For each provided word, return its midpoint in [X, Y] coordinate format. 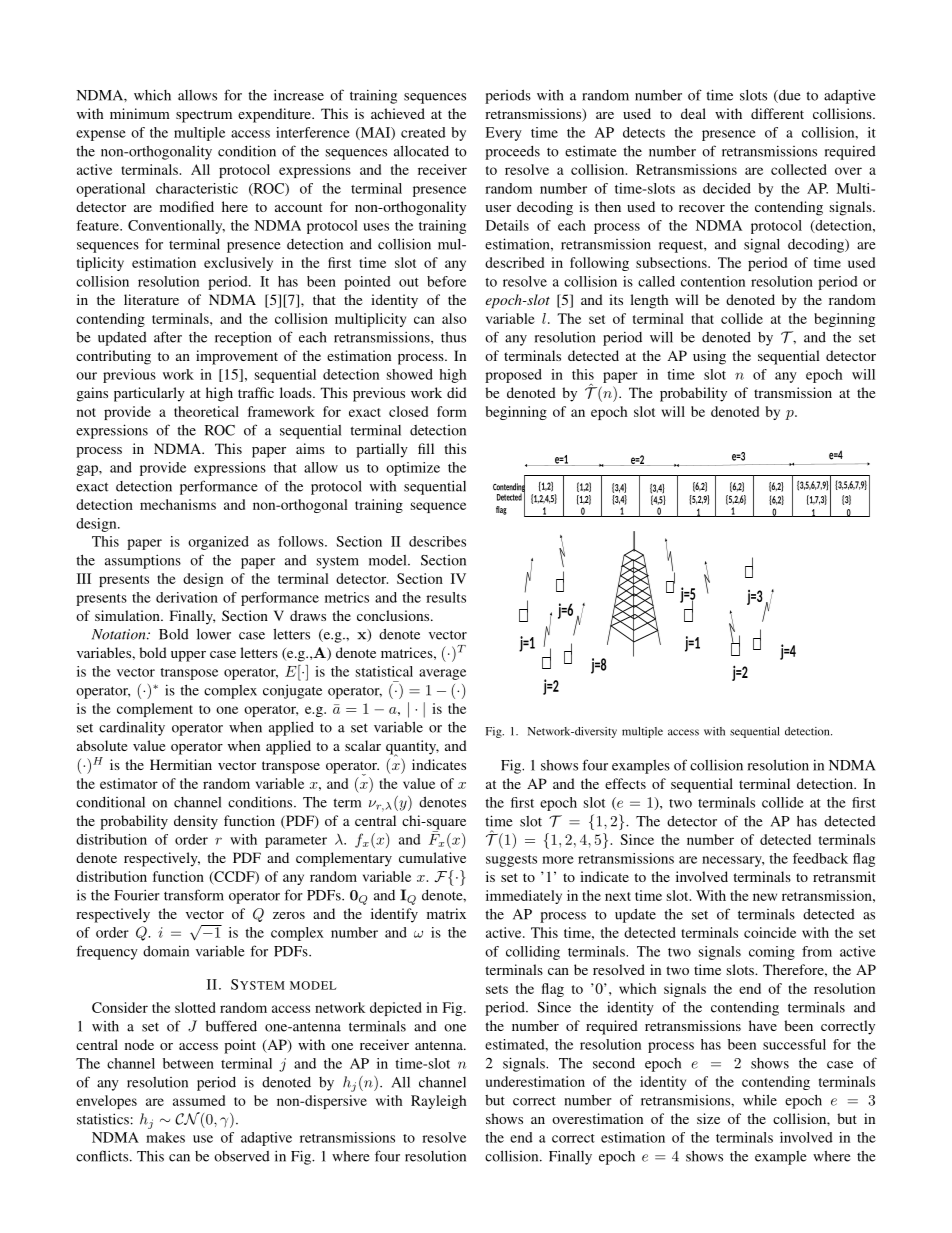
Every [504, 134]
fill [426, 448]
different [777, 113]
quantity [412, 748]
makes [165, 1137]
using [709, 357]
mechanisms [178, 504]
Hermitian [181, 764]
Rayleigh [439, 1102]
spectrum [204, 116]
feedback [820, 858]
